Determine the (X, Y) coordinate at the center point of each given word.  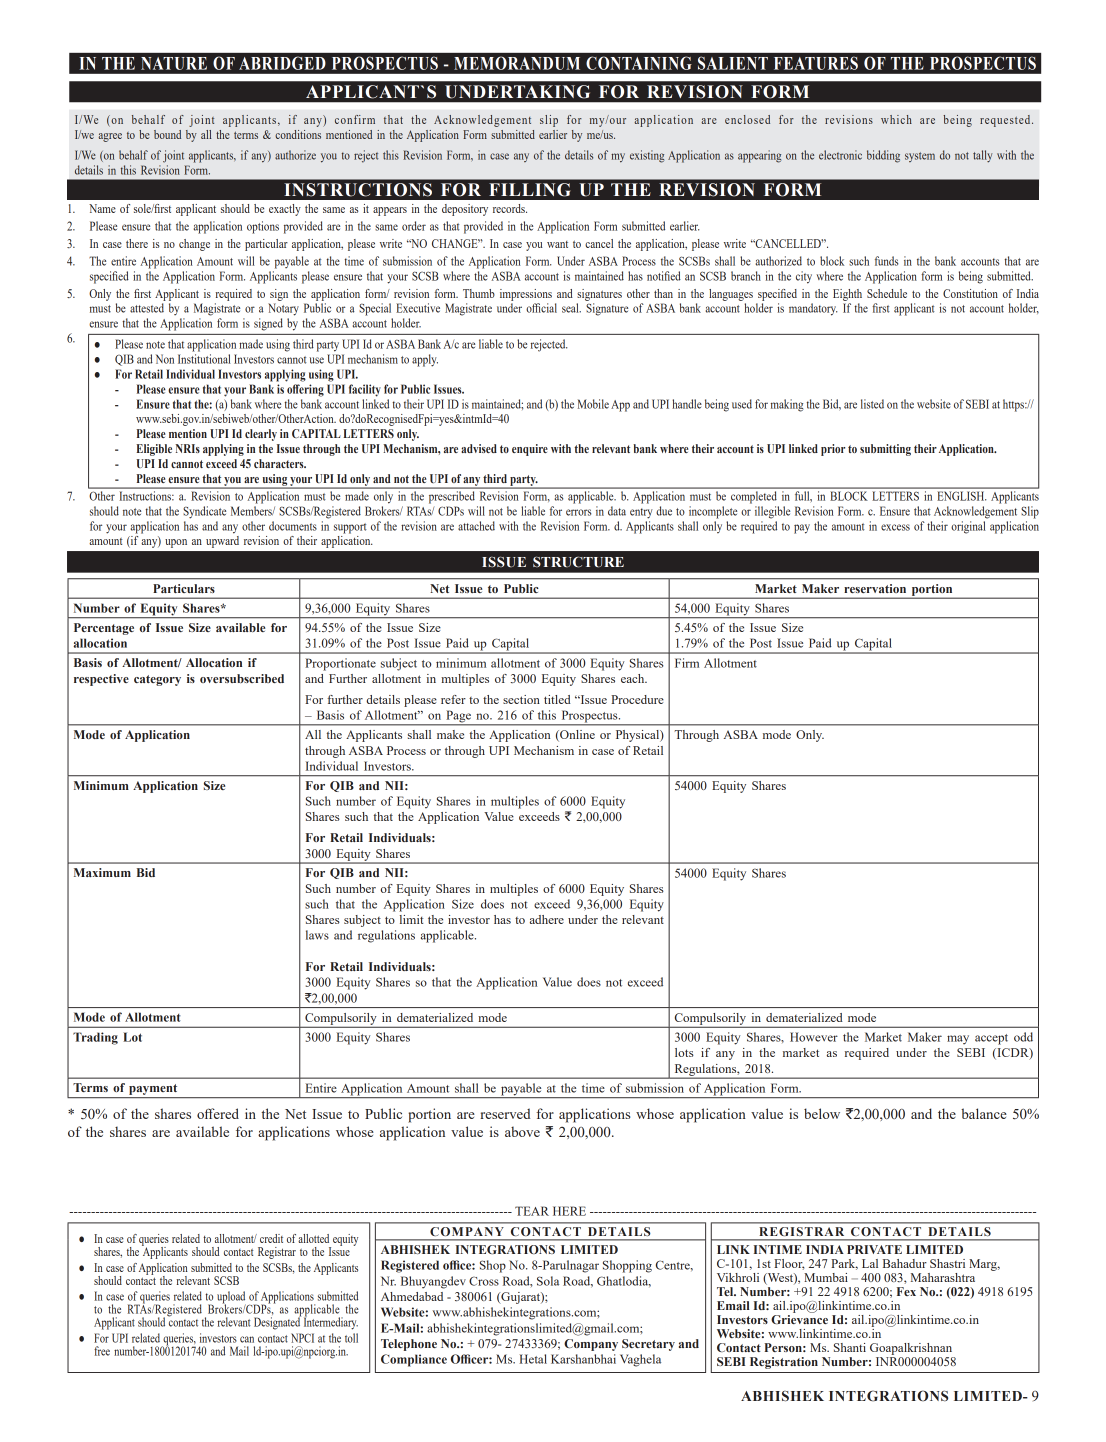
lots (684, 1052)
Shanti (850, 1347)
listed (872, 404)
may (958, 1040)
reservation (875, 588)
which (896, 119)
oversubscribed (242, 678)
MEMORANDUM (517, 63)
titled (557, 699)
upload (232, 1298)
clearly (261, 435)
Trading (95, 1038)
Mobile (593, 404)
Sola (548, 1281)
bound (167, 134)
